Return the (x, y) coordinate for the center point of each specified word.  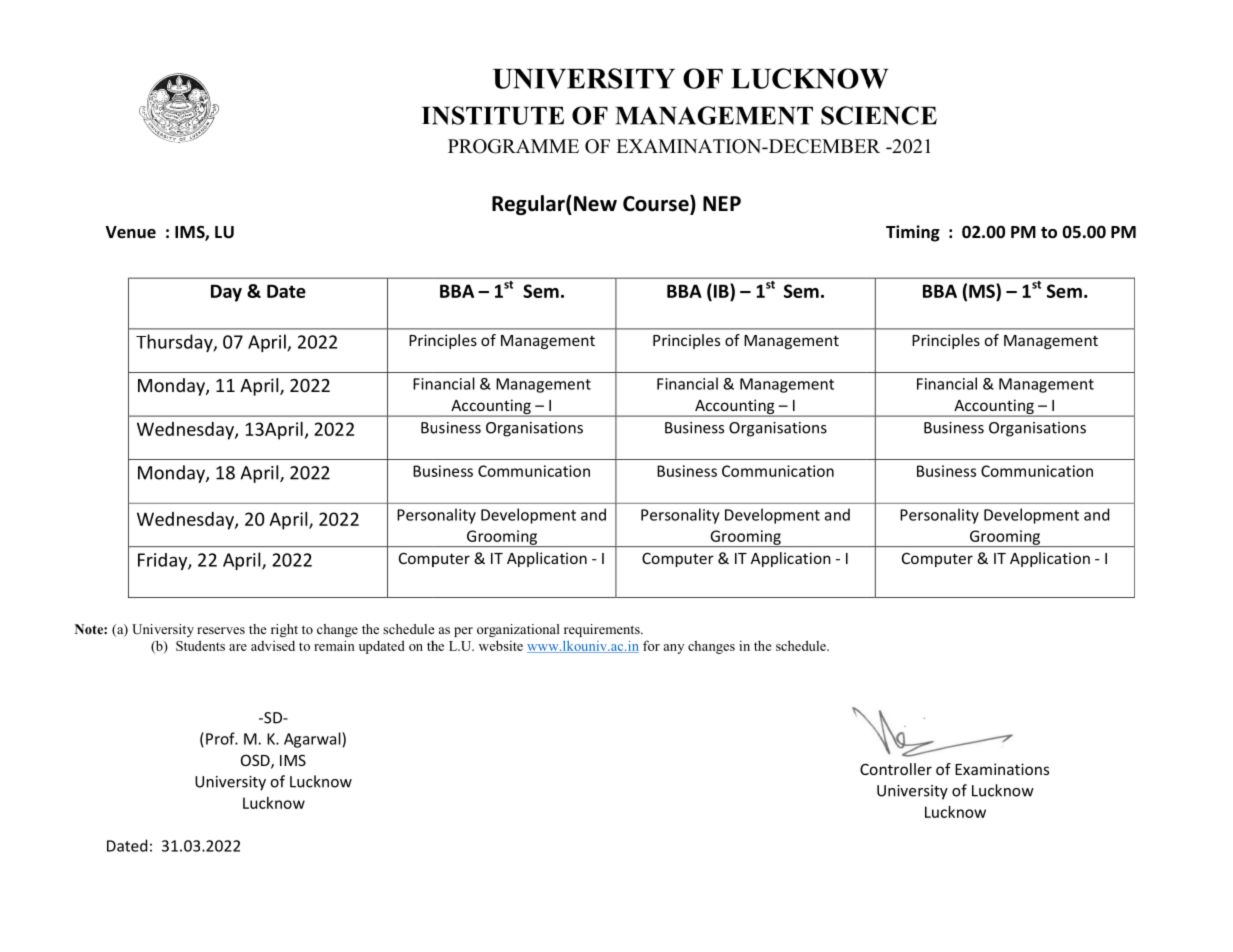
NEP (722, 203)
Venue (130, 232)
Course (657, 204)
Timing (913, 233)
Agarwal (313, 740)
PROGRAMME (513, 146)
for (651, 645)
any (674, 649)
